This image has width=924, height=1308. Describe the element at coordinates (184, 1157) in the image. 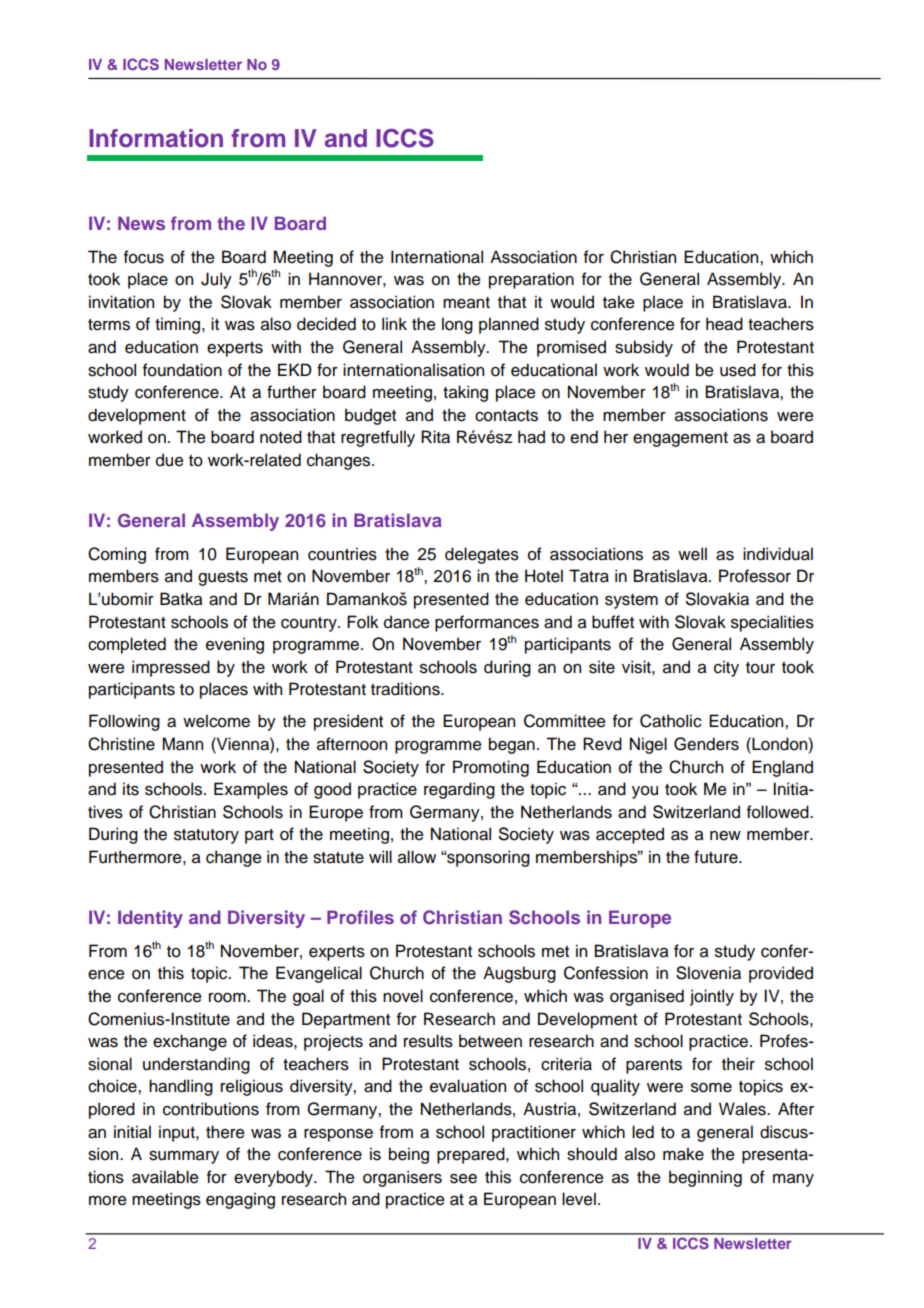

I see `summary` at that location.
